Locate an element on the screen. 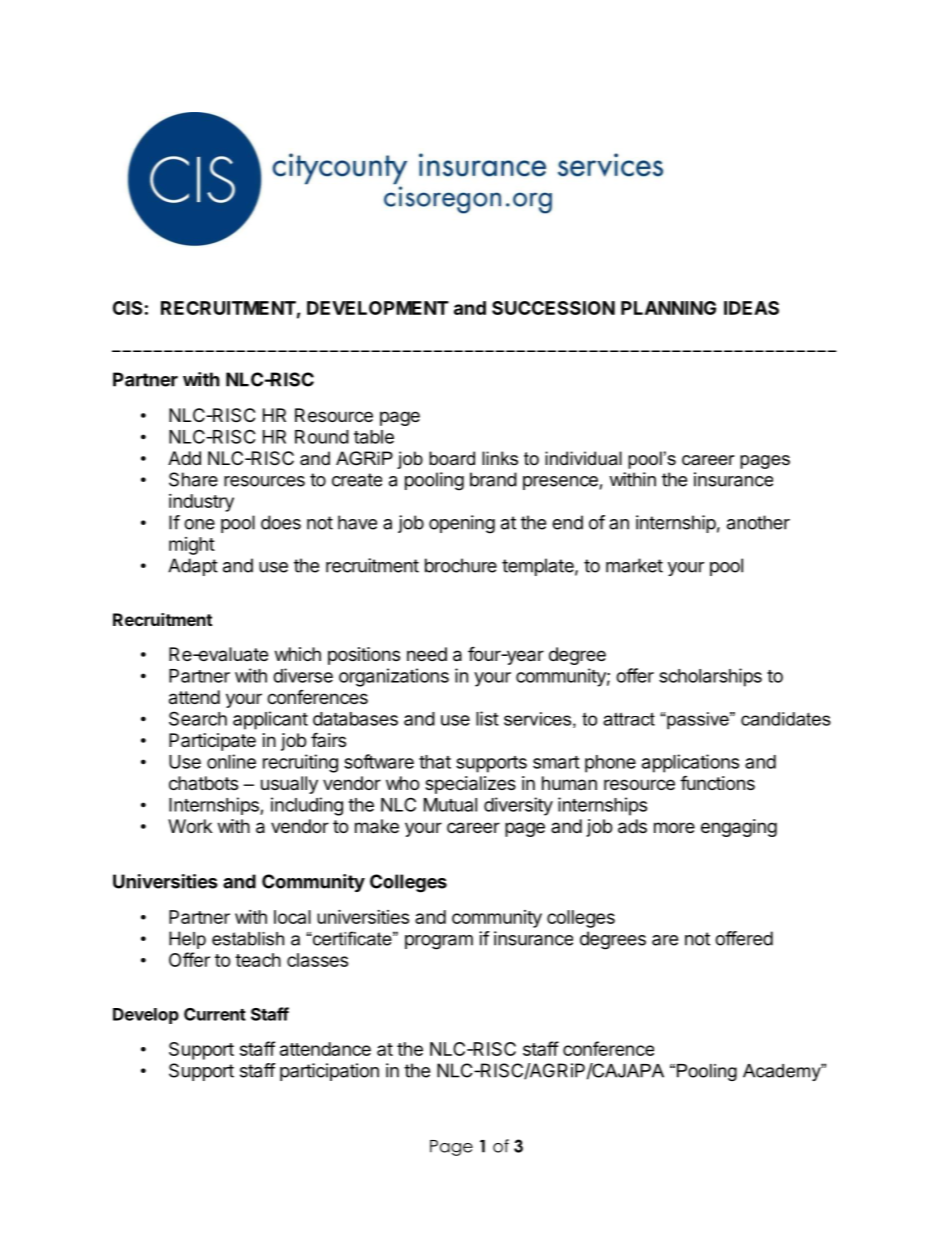 The image size is (952, 1233). PLANNING is located at coordinates (668, 308).
